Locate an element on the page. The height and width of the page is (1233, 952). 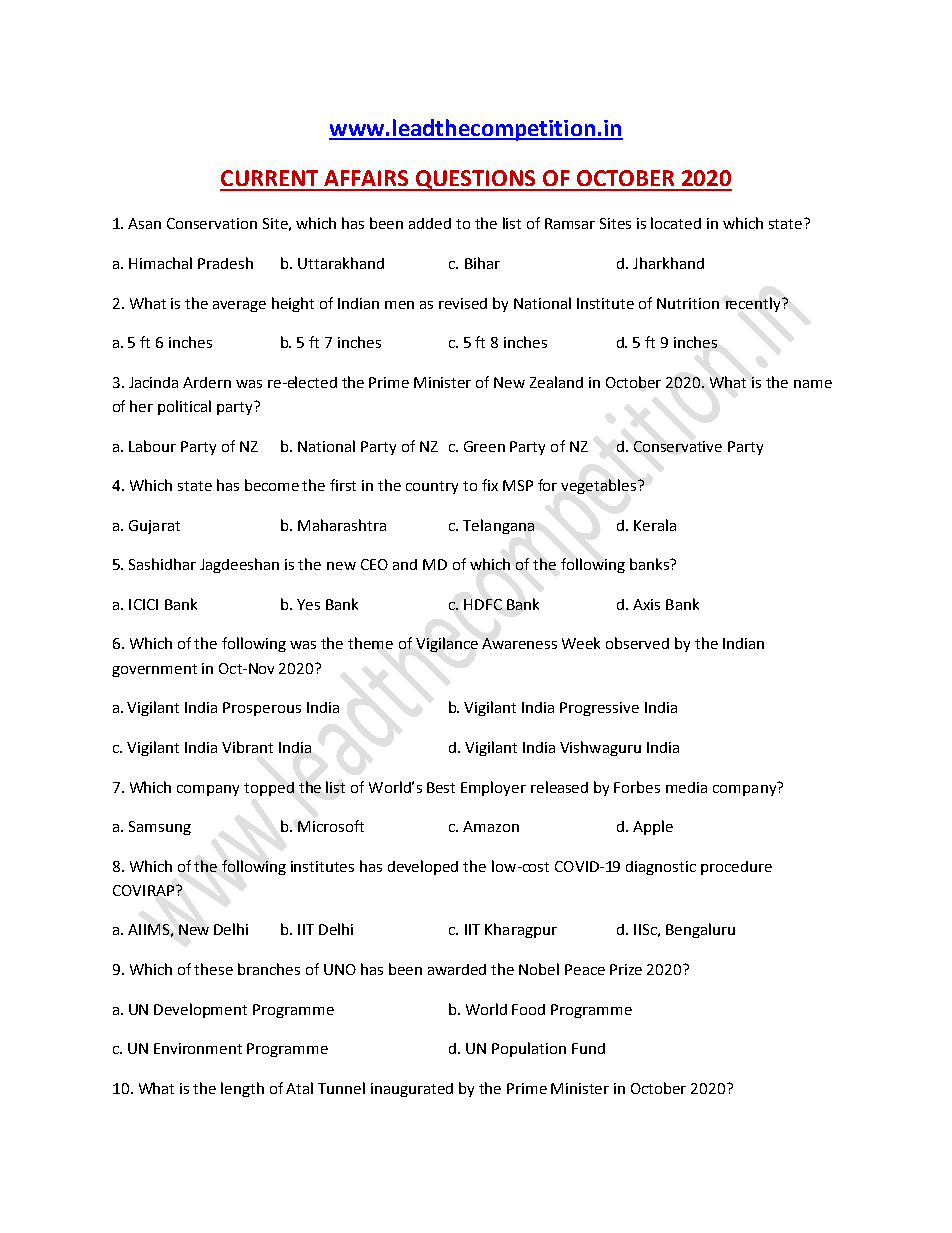
located is located at coordinates (676, 223).
